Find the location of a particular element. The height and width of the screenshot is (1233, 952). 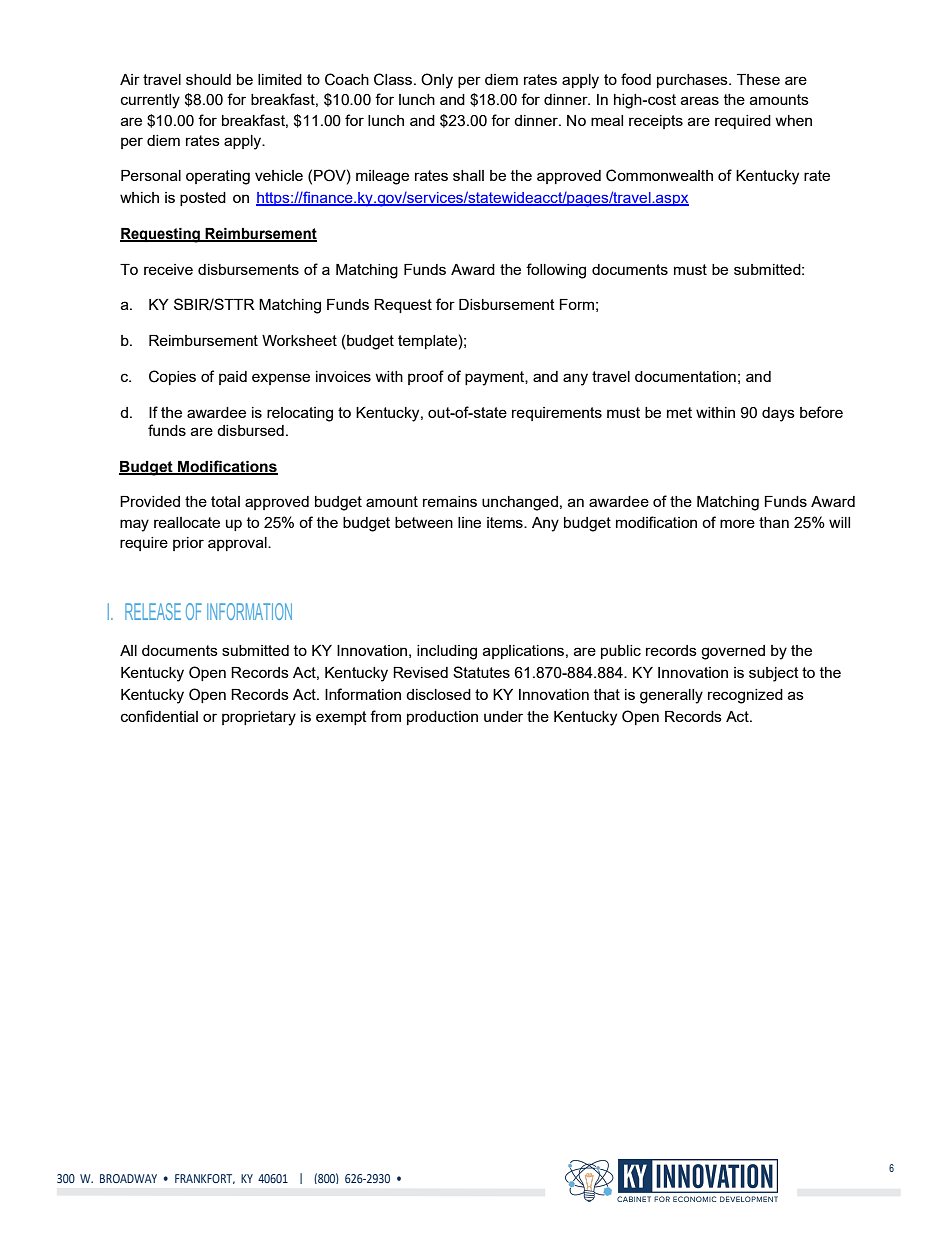

should is located at coordinates (208, 79).
